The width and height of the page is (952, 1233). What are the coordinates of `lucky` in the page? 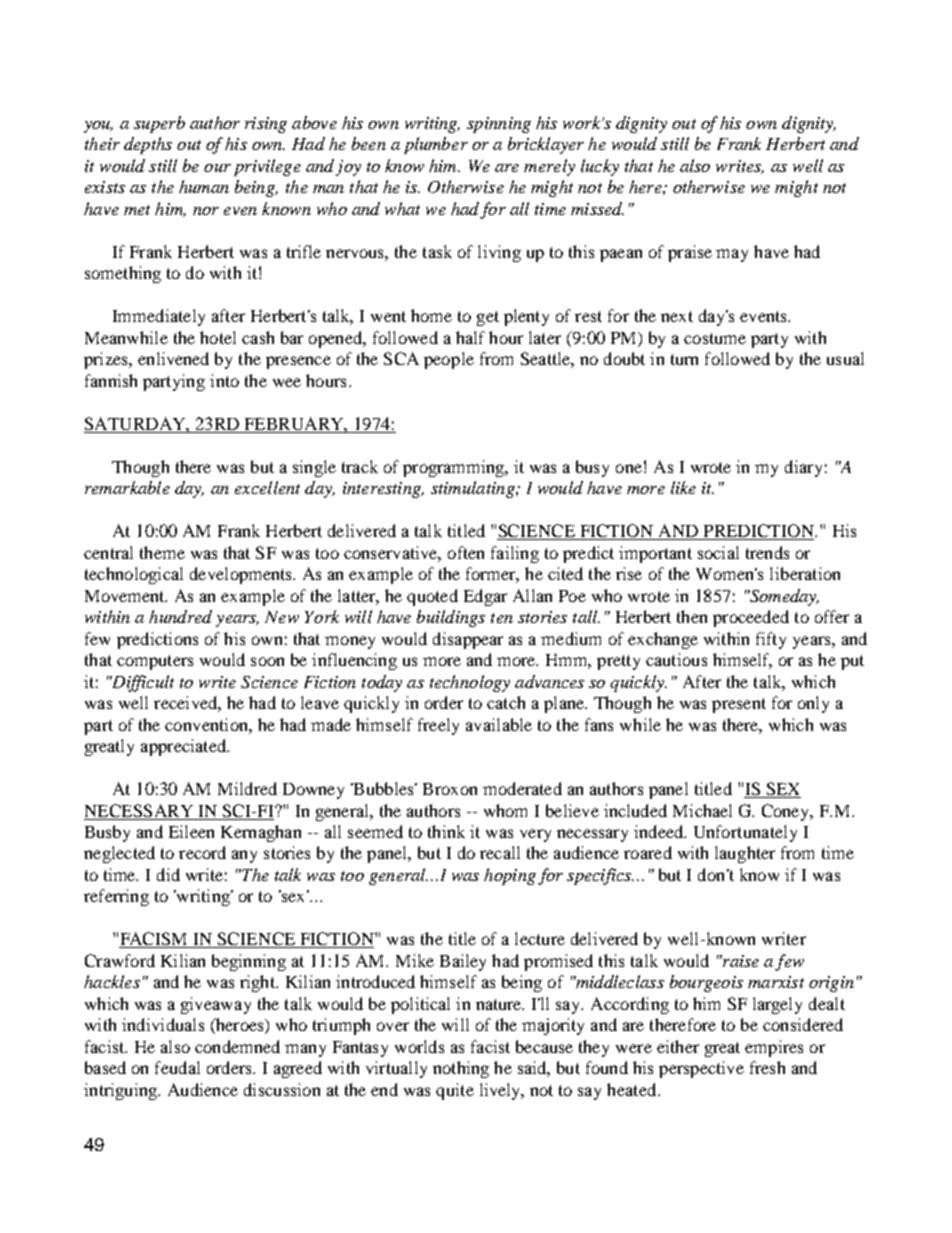 It's located at (600, 167).
